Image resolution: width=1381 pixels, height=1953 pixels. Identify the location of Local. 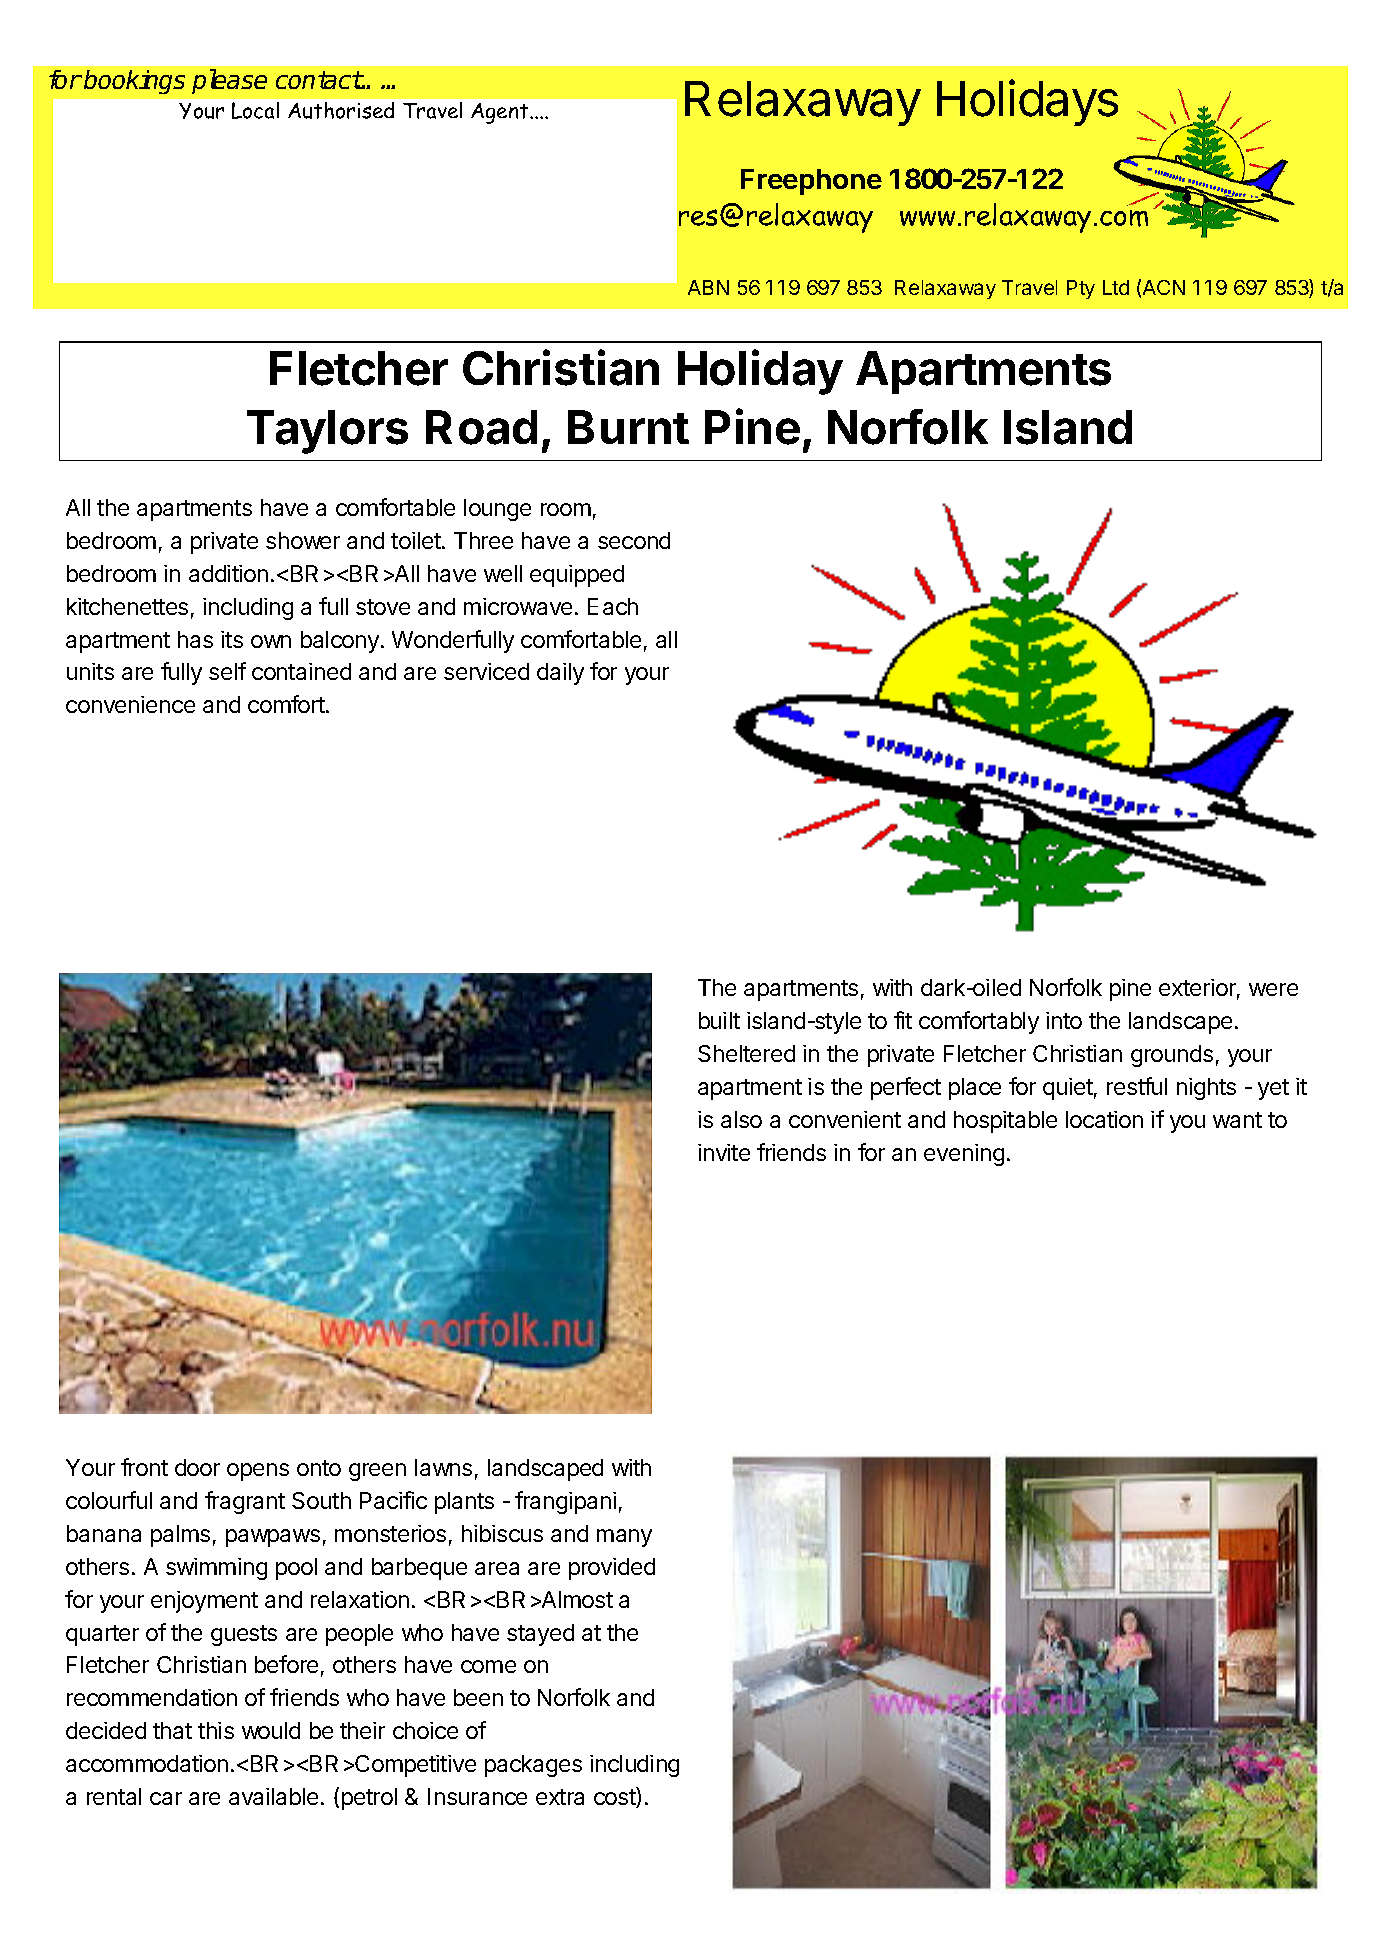
(255, 110).
